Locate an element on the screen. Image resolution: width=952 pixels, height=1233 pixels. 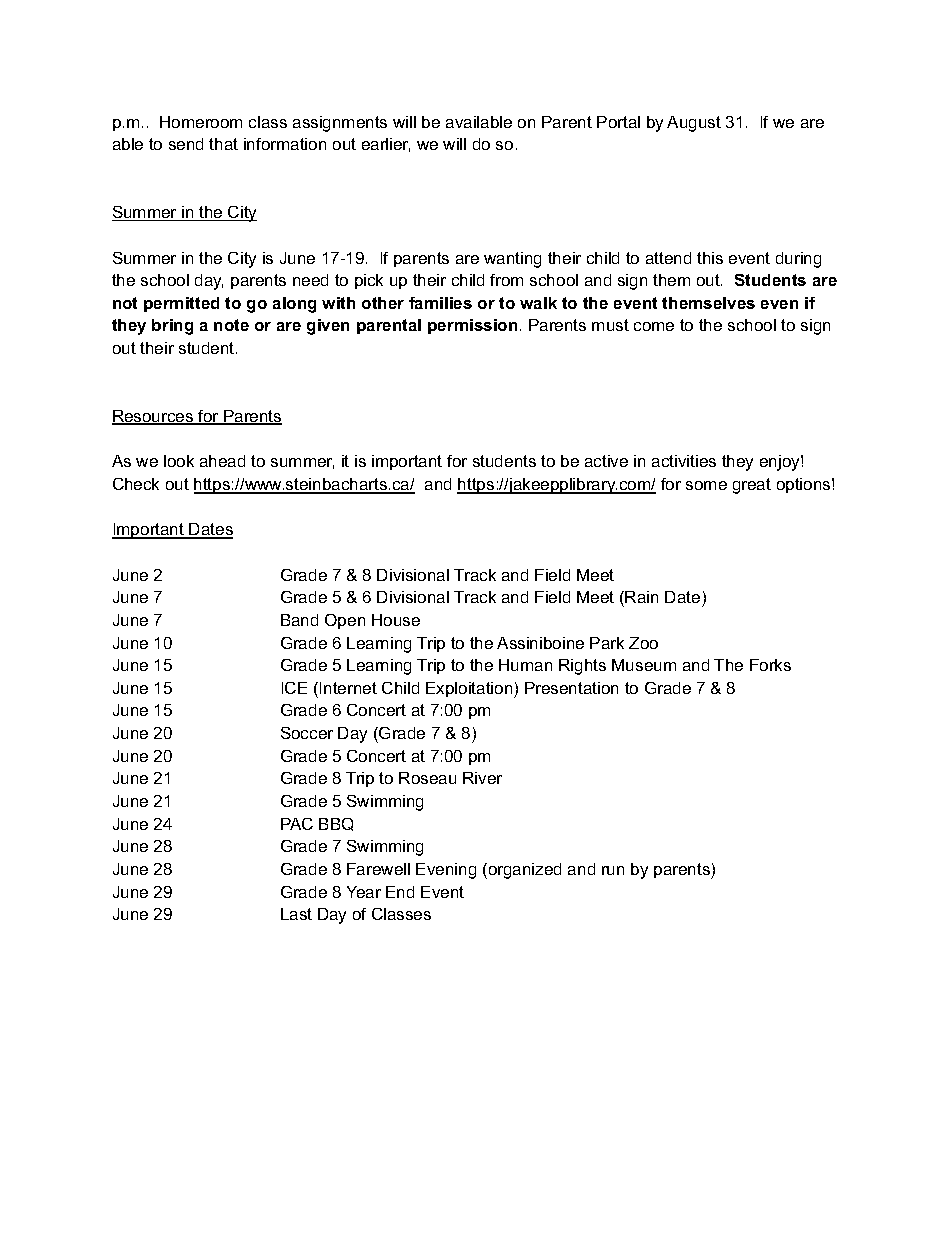
note is located at coordinates (231, 325).
